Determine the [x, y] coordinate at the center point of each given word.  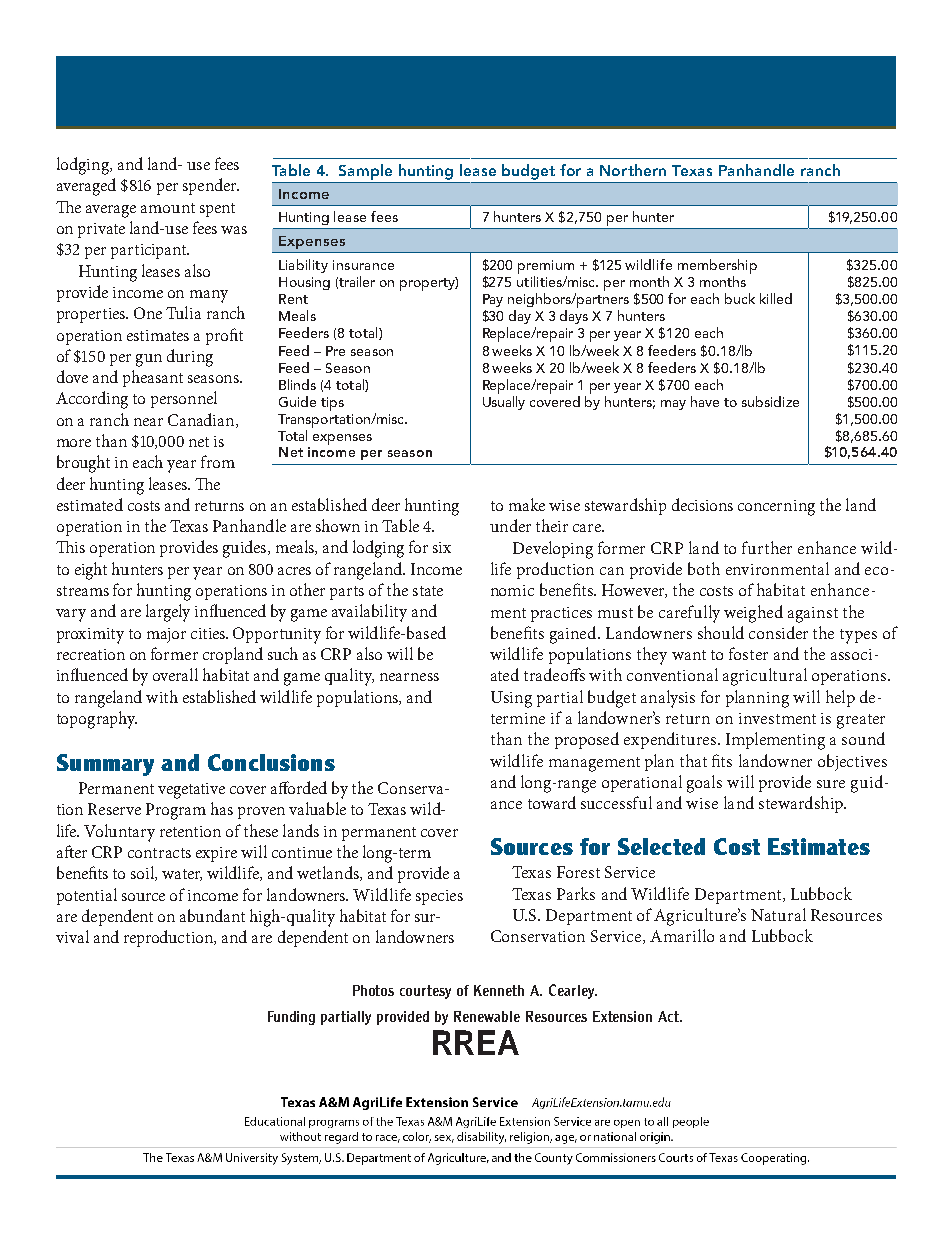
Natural [778, 914]
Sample [365, 172]
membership [717, 266]
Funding [291, 1018]
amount [168, 208]
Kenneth [499, 990]
